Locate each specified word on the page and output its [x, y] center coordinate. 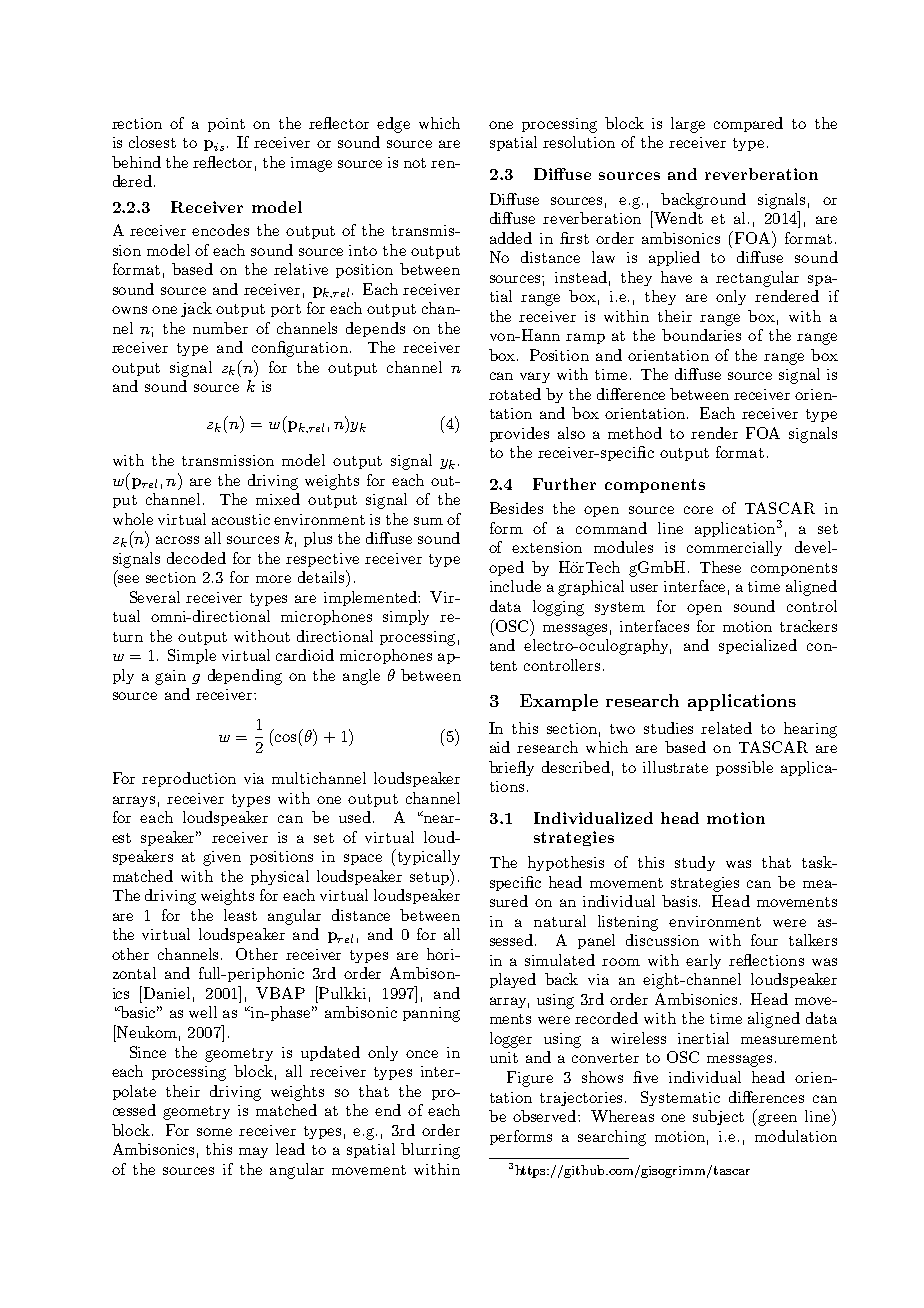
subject [718, 1117]
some [214, 1132]
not [415, 163]
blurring [430, 1151]
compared [748, 124]
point [226, 125]
